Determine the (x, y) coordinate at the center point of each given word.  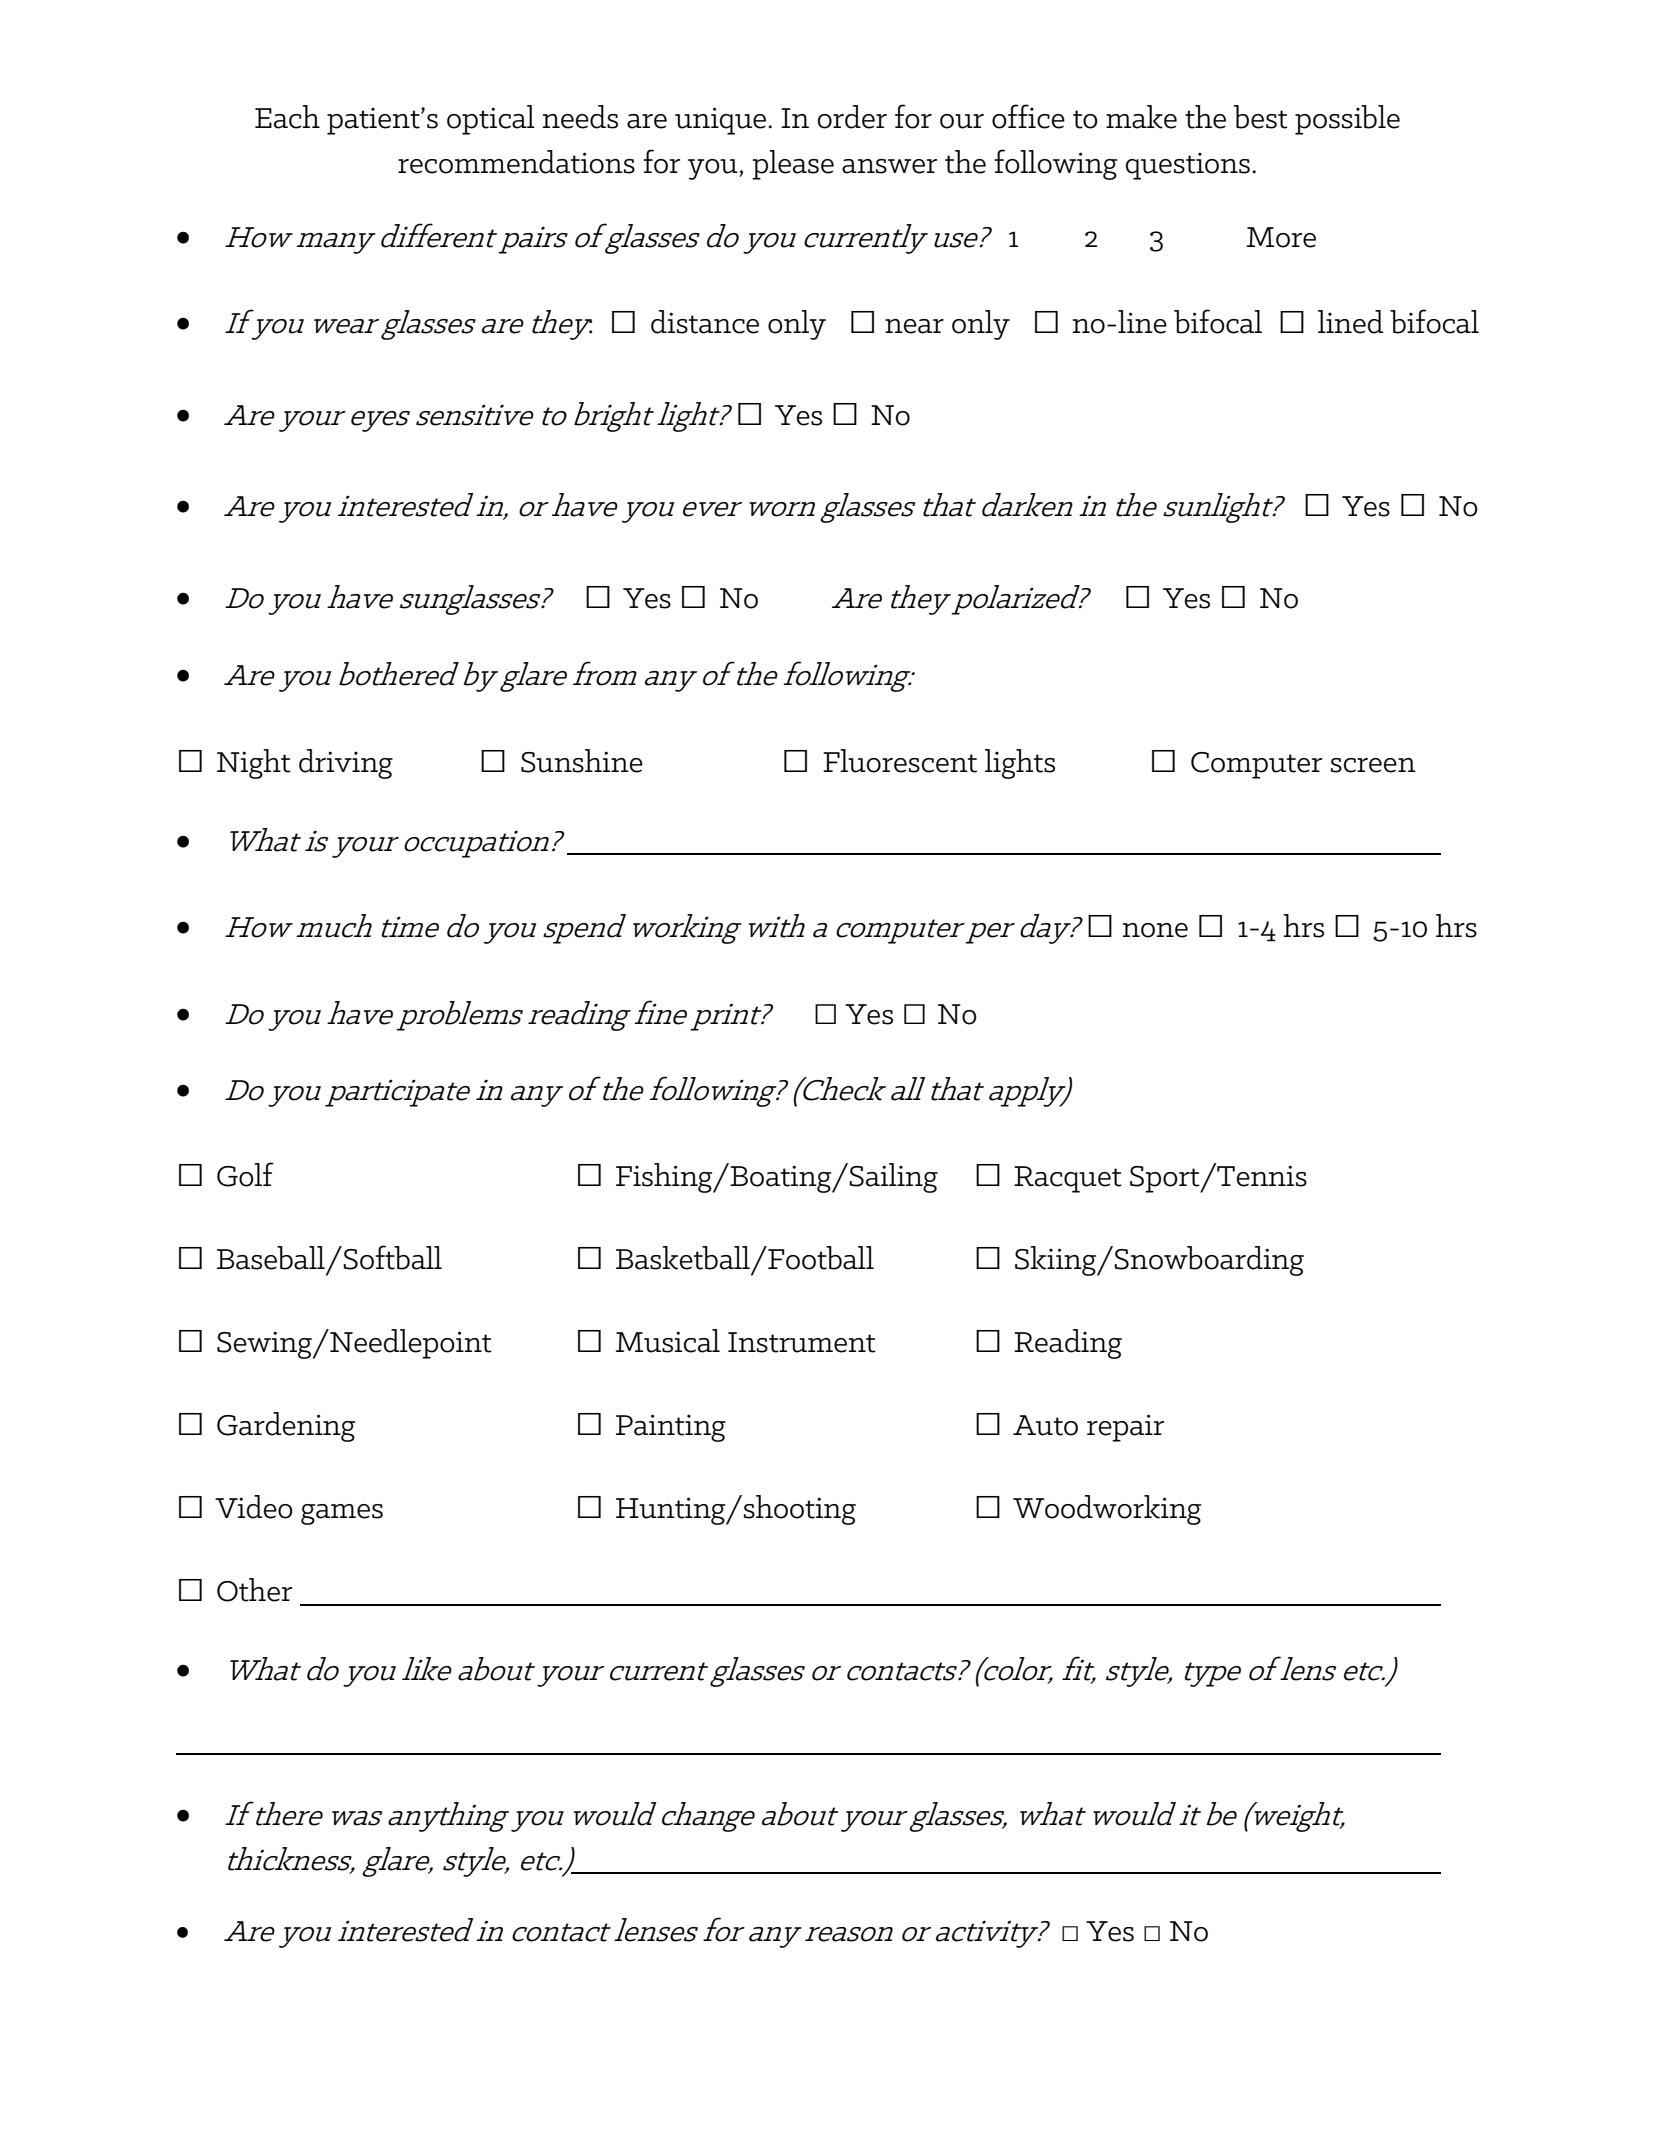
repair (1125, 1428)
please (793, 165)
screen (1373, 765)
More (1281, 237)
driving (346, 764)
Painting (671, 1428)
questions (1188, 166)
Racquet (1068, 1179)
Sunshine (582, 761)
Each (287, 117)
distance (705, 322)
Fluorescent (900, 761)
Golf (245, 1174)
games (342, 1514)
